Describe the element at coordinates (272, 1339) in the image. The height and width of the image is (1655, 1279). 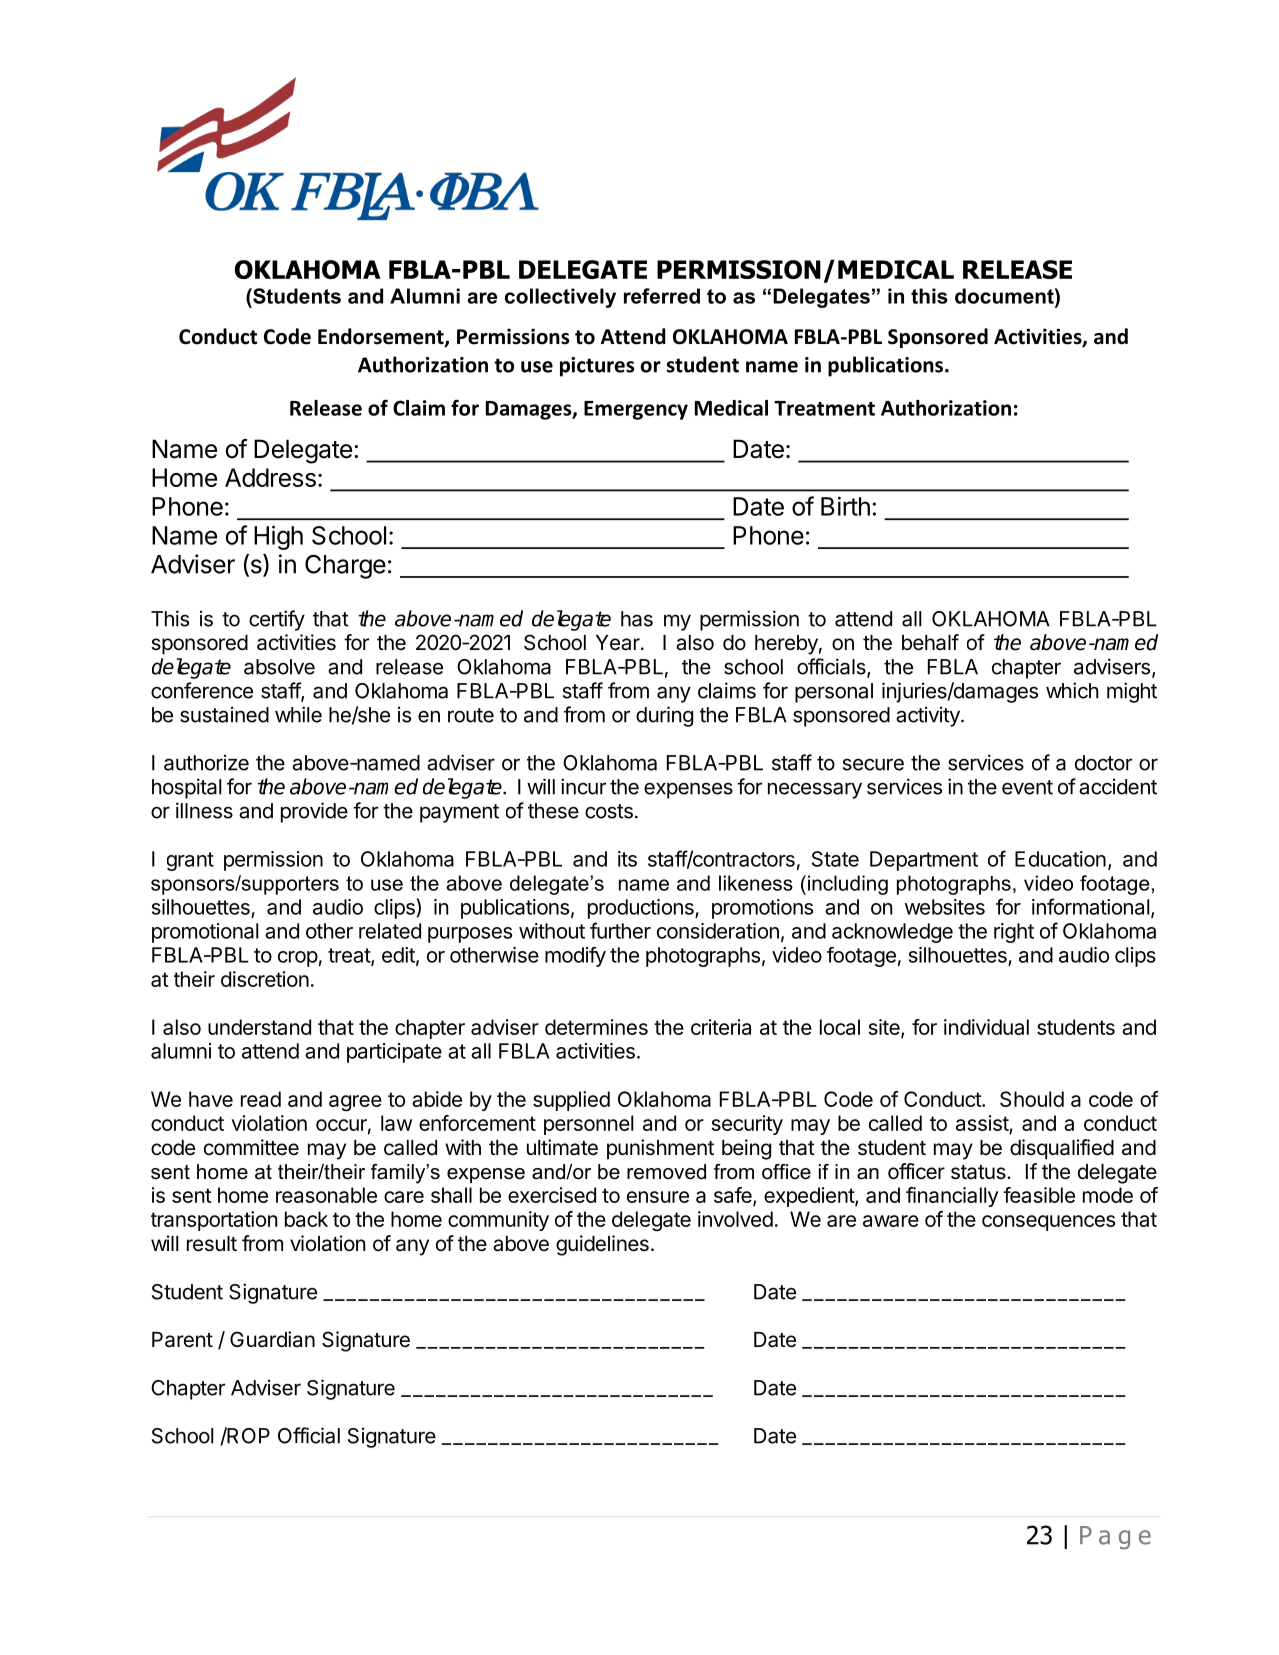
I see `Guardian` at that location.
